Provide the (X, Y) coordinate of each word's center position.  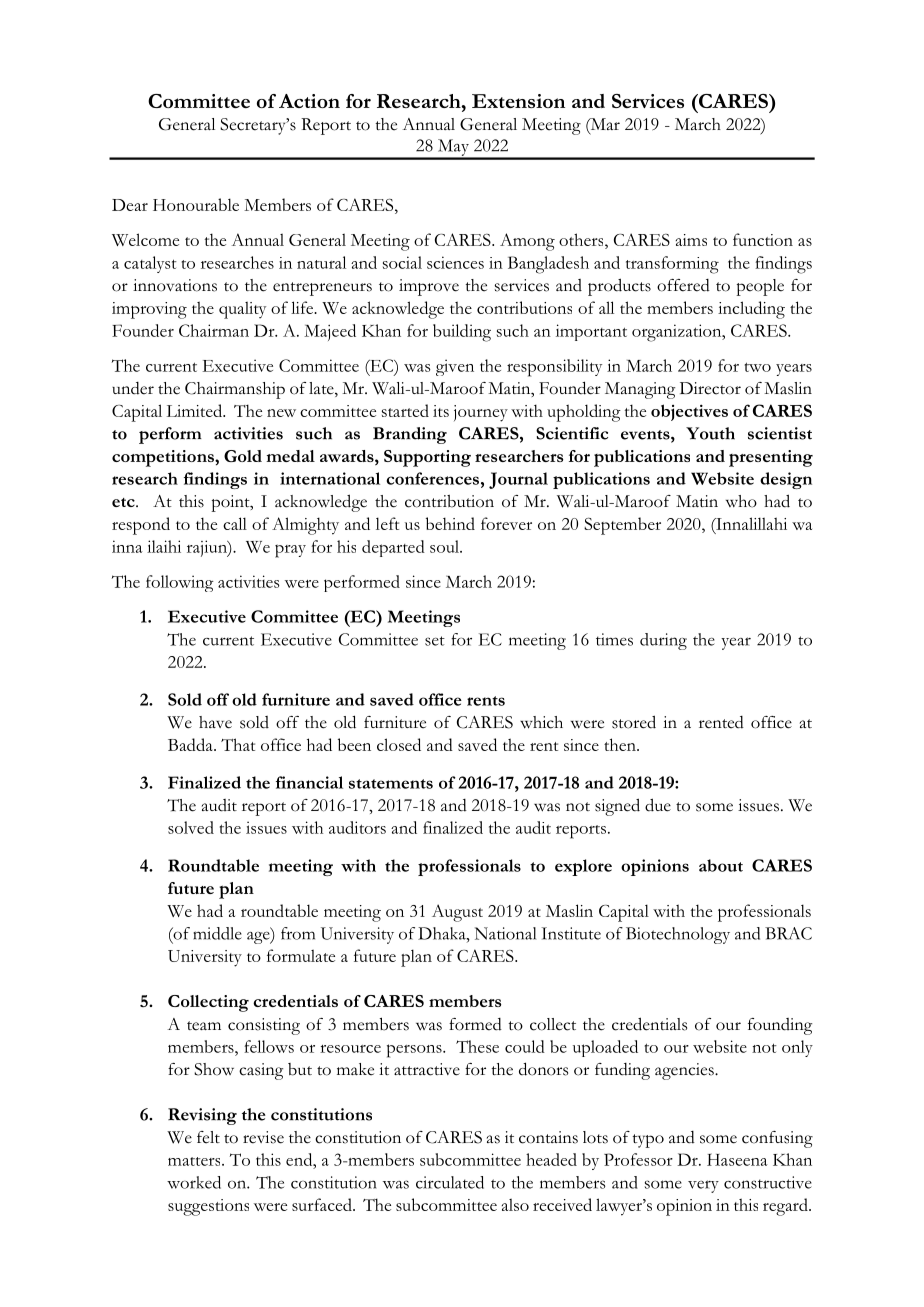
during (663, 641)
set (435, 641)
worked (194, 1182)
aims (691, 240)
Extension (518, 101)
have (215, 722)
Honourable (196, 204)
